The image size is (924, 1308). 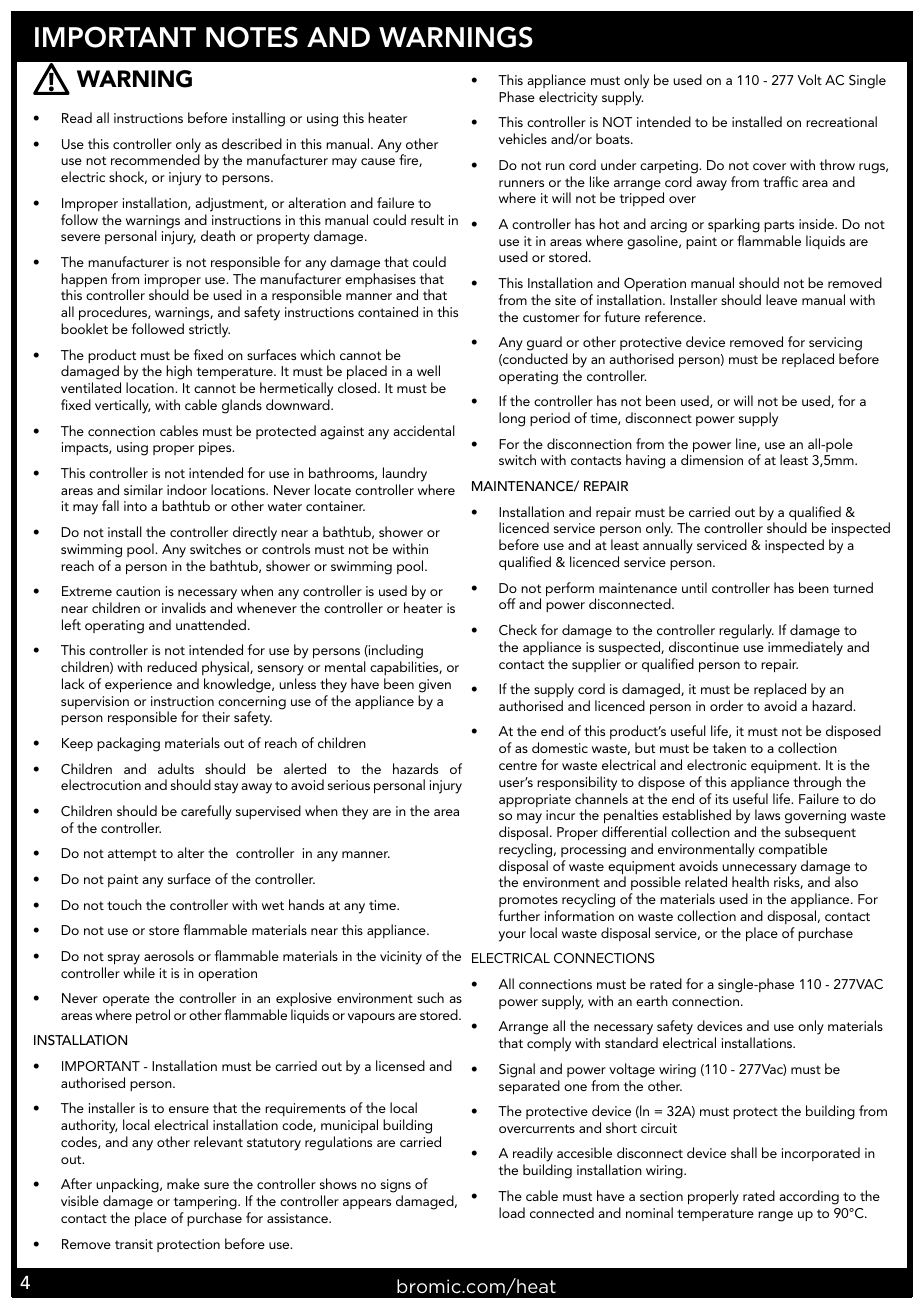 I want to click on regularly, so click(x=746, y=631).
